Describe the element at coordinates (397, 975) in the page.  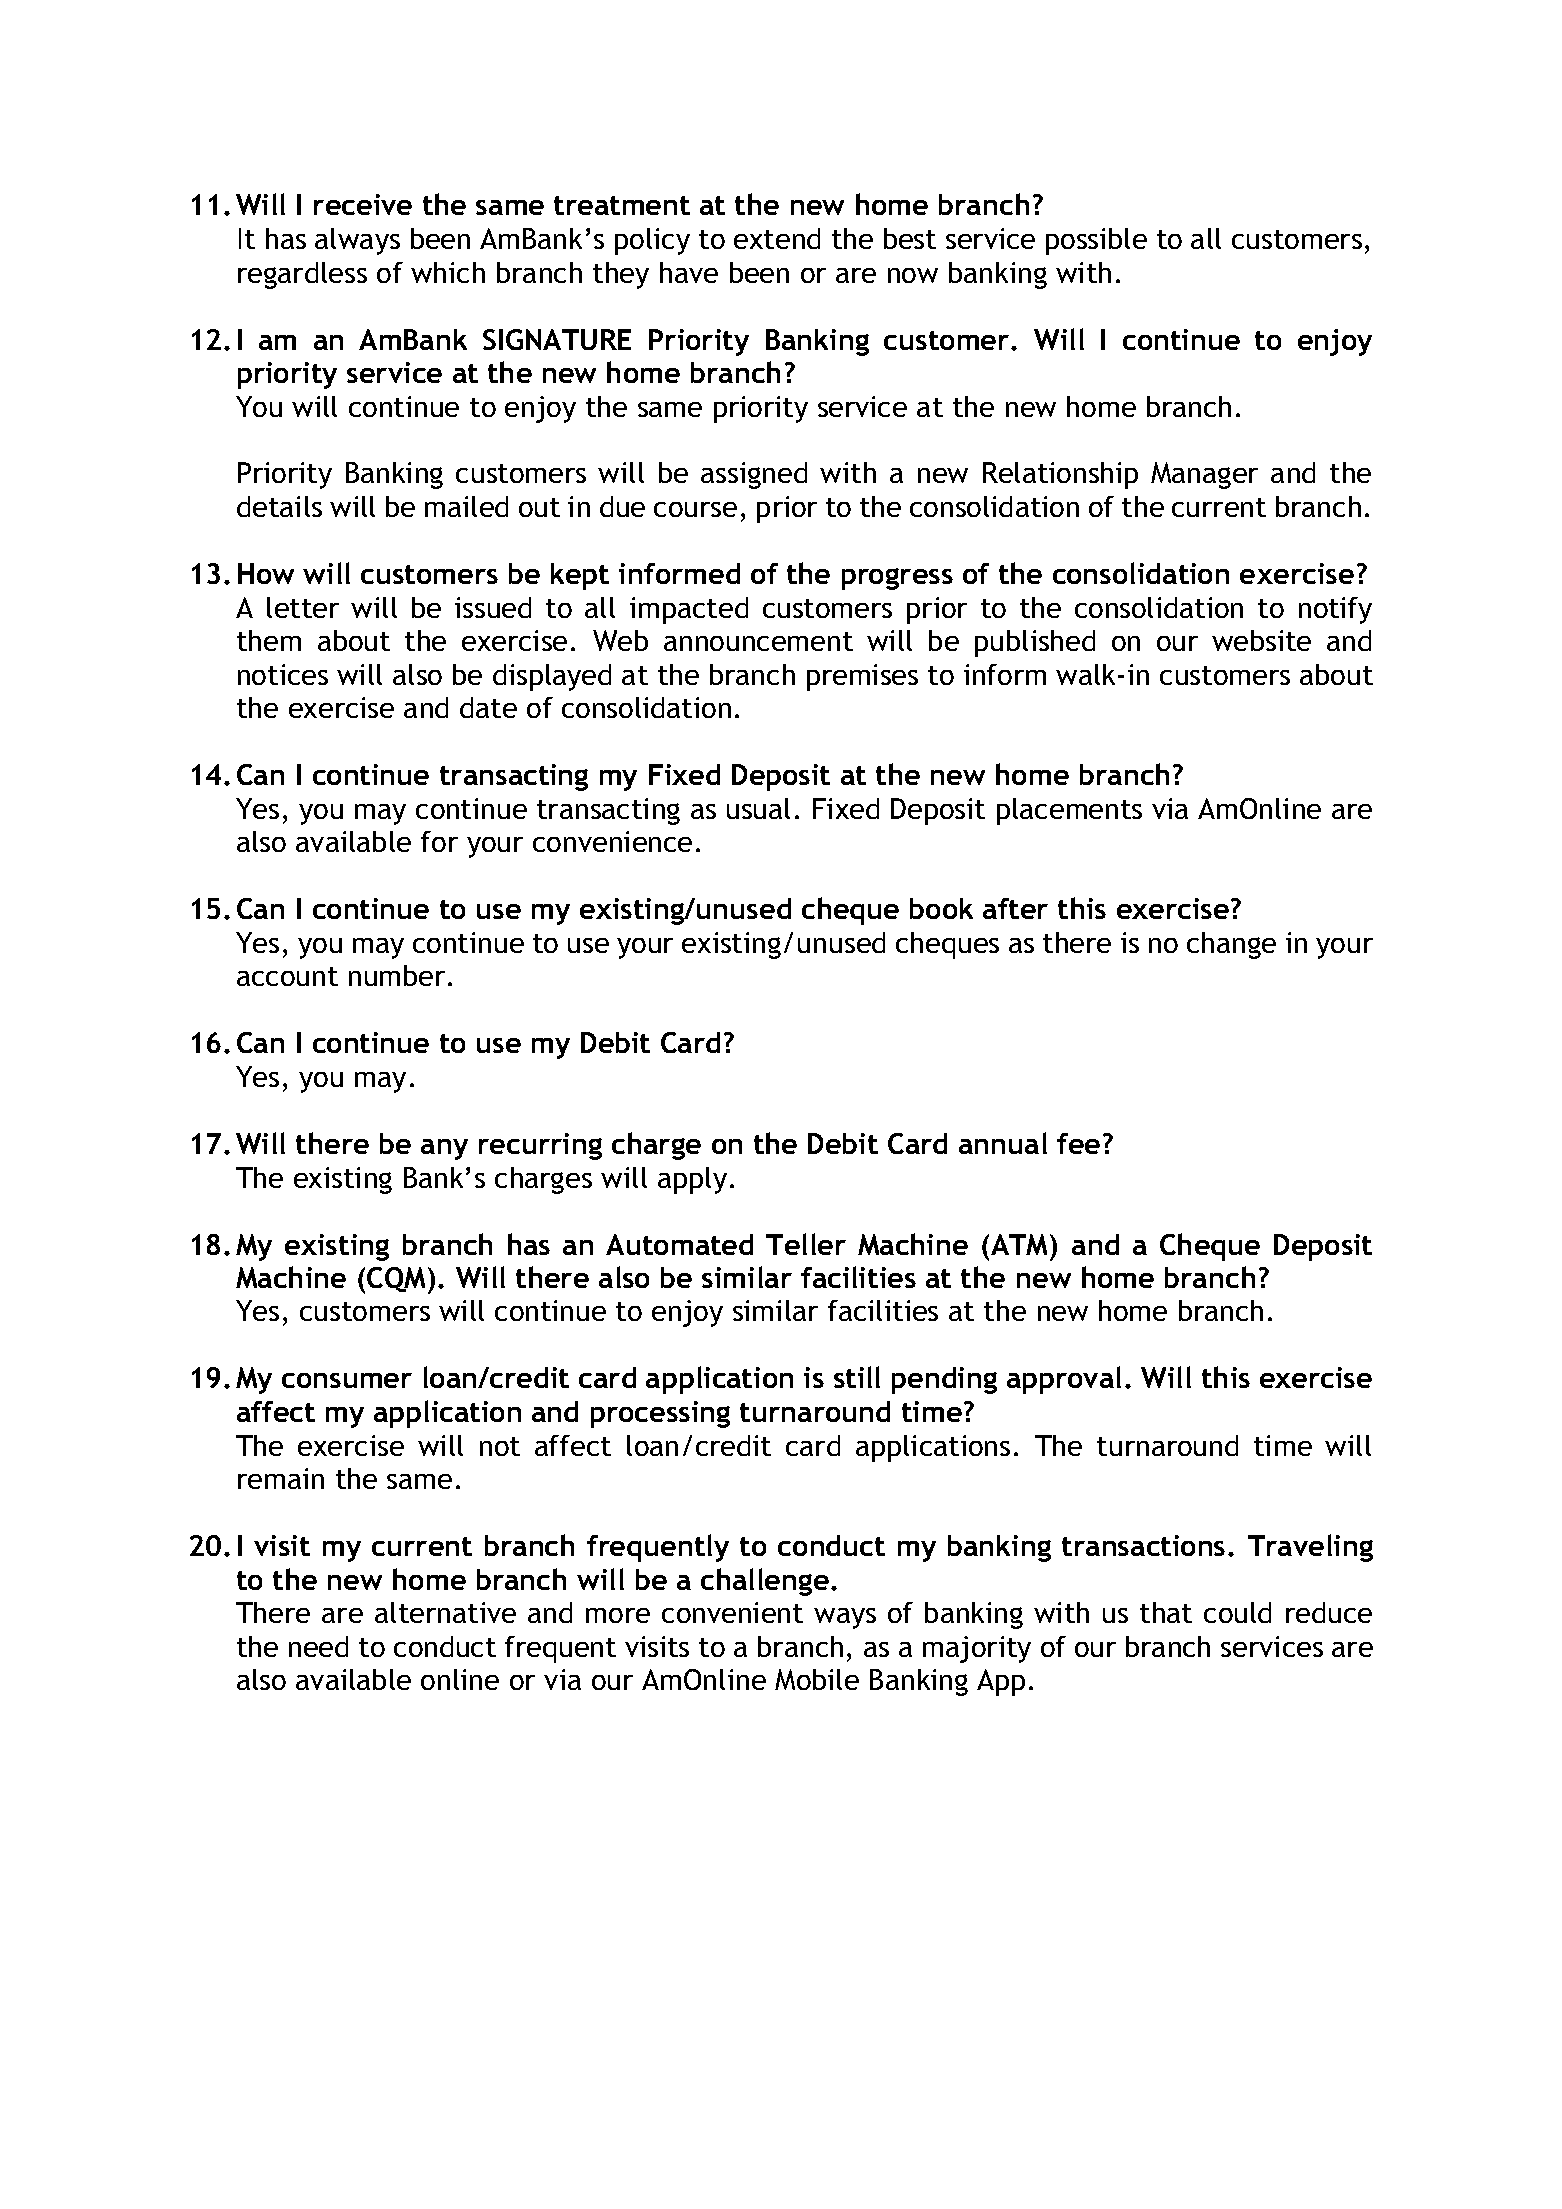
I see `number` at that location.
